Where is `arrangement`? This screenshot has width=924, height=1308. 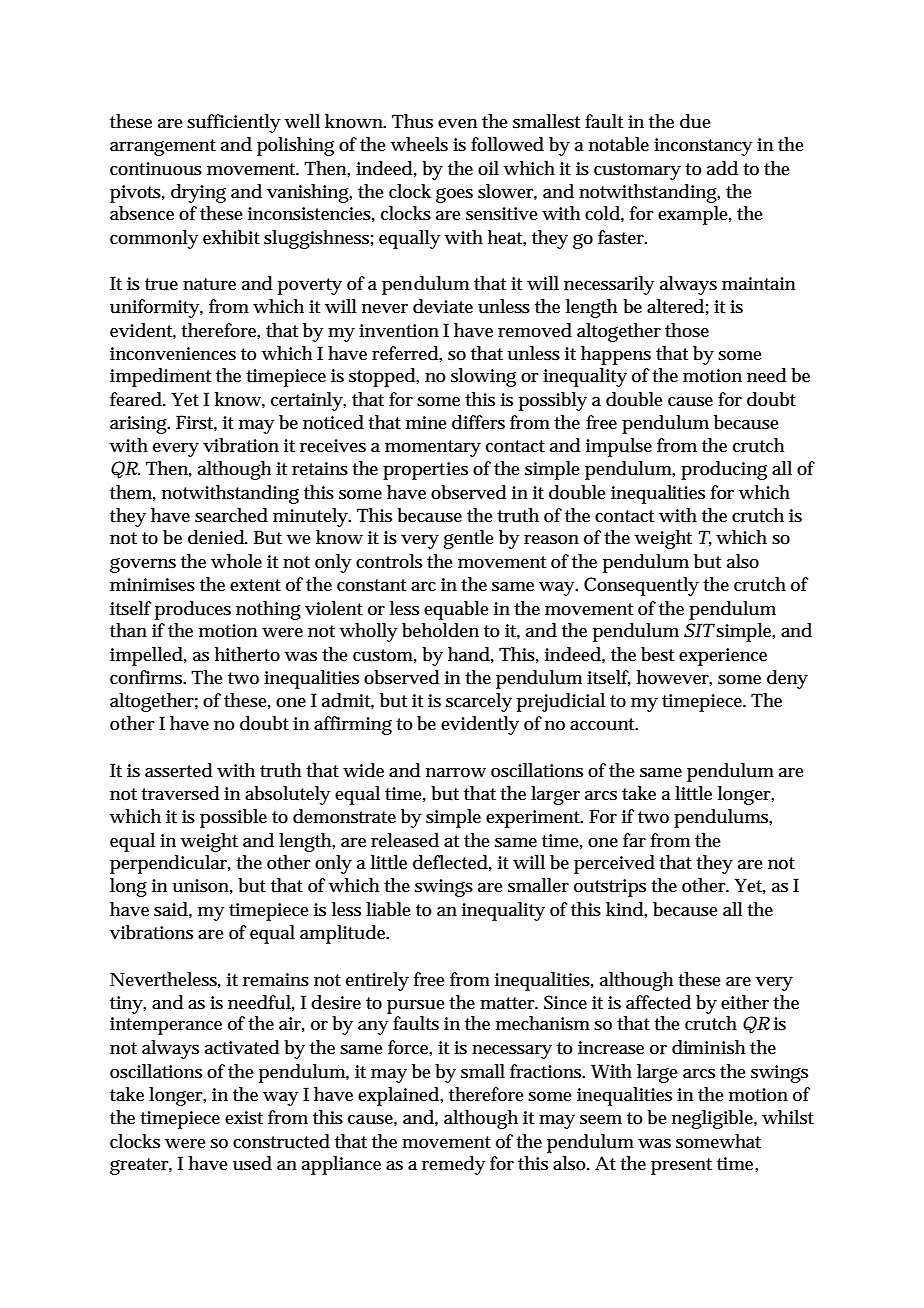
arrangement is located at coordinates (163, 147).
